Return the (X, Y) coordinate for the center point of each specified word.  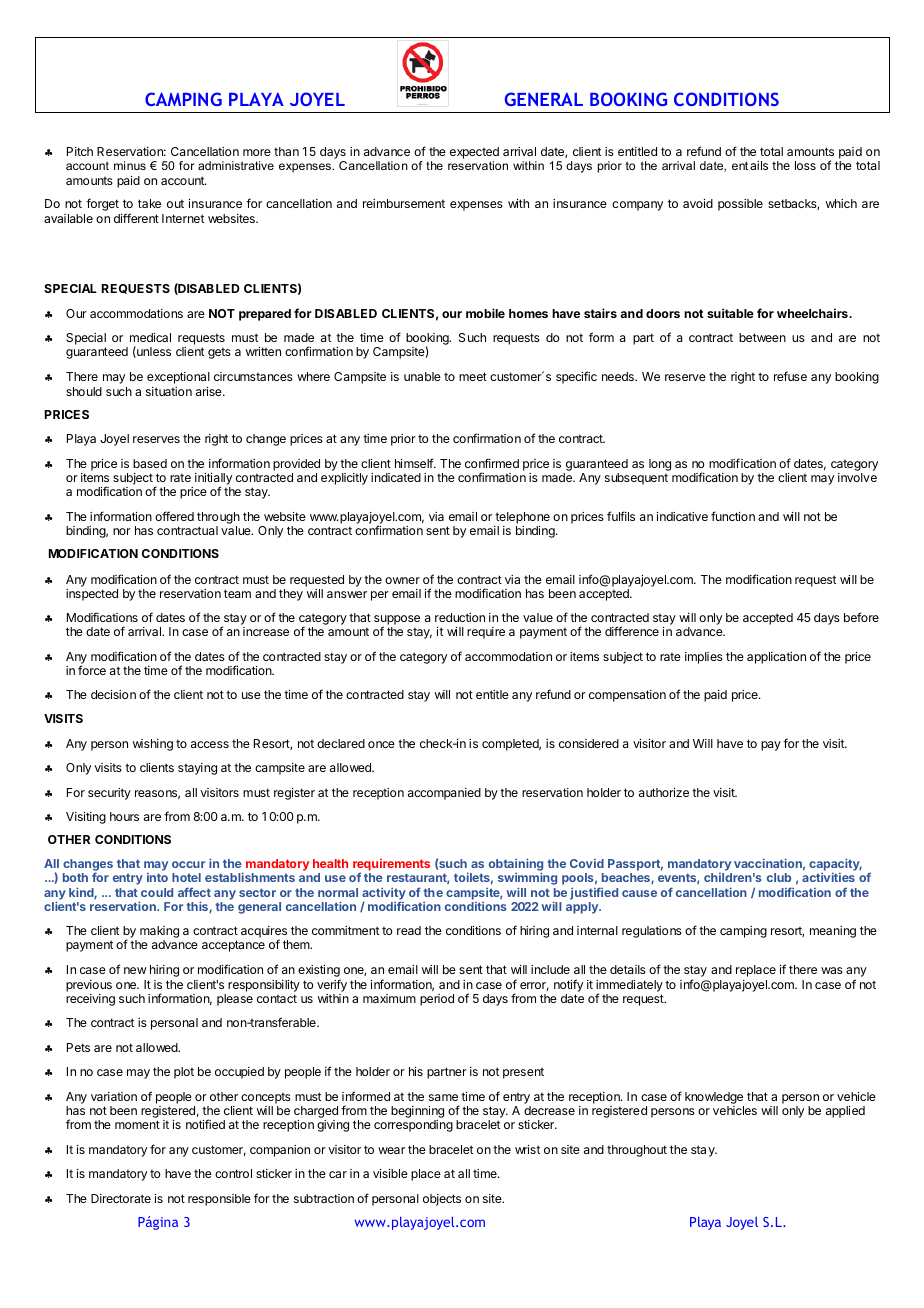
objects (442, 1200)
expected (474, 154)
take (149, 203)
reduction (460, 617)
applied (845, 1112)
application (776, 658)
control (233, 1173)
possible (740, 205)
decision (113, 694)
